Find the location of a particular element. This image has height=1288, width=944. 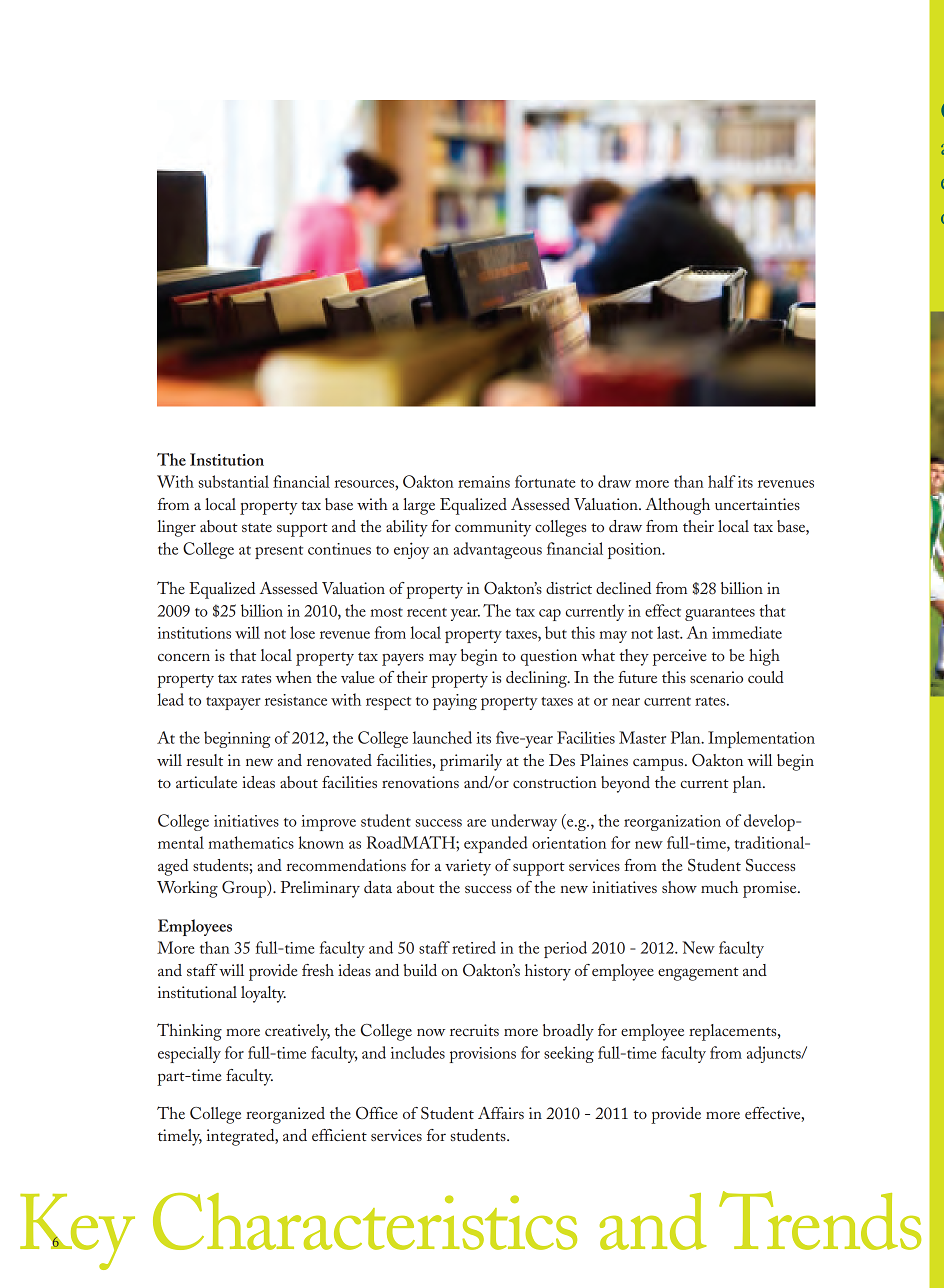

engagement is located at coordinates (698, 974).
